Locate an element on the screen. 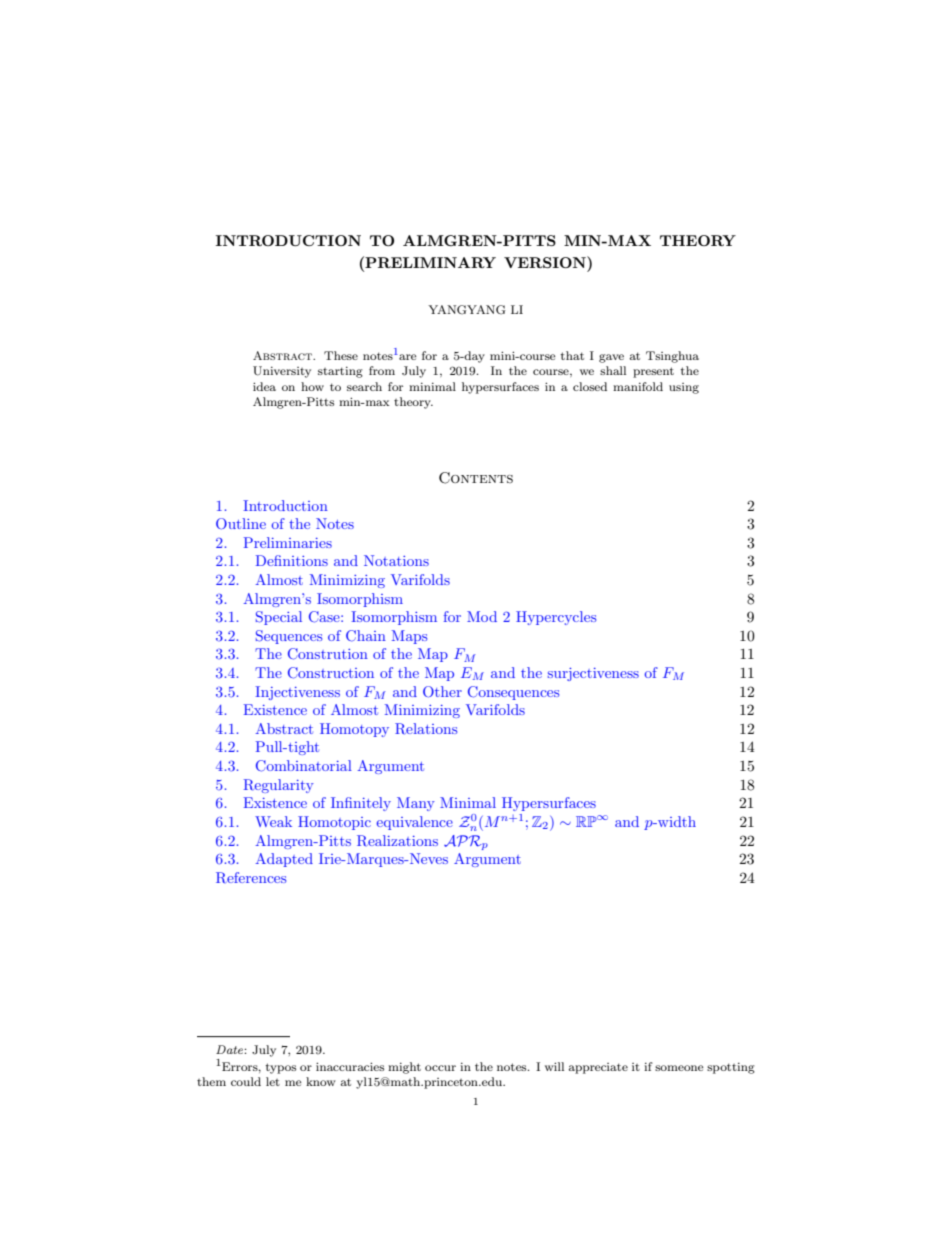  Notations is located at coordinates (396, 560).
